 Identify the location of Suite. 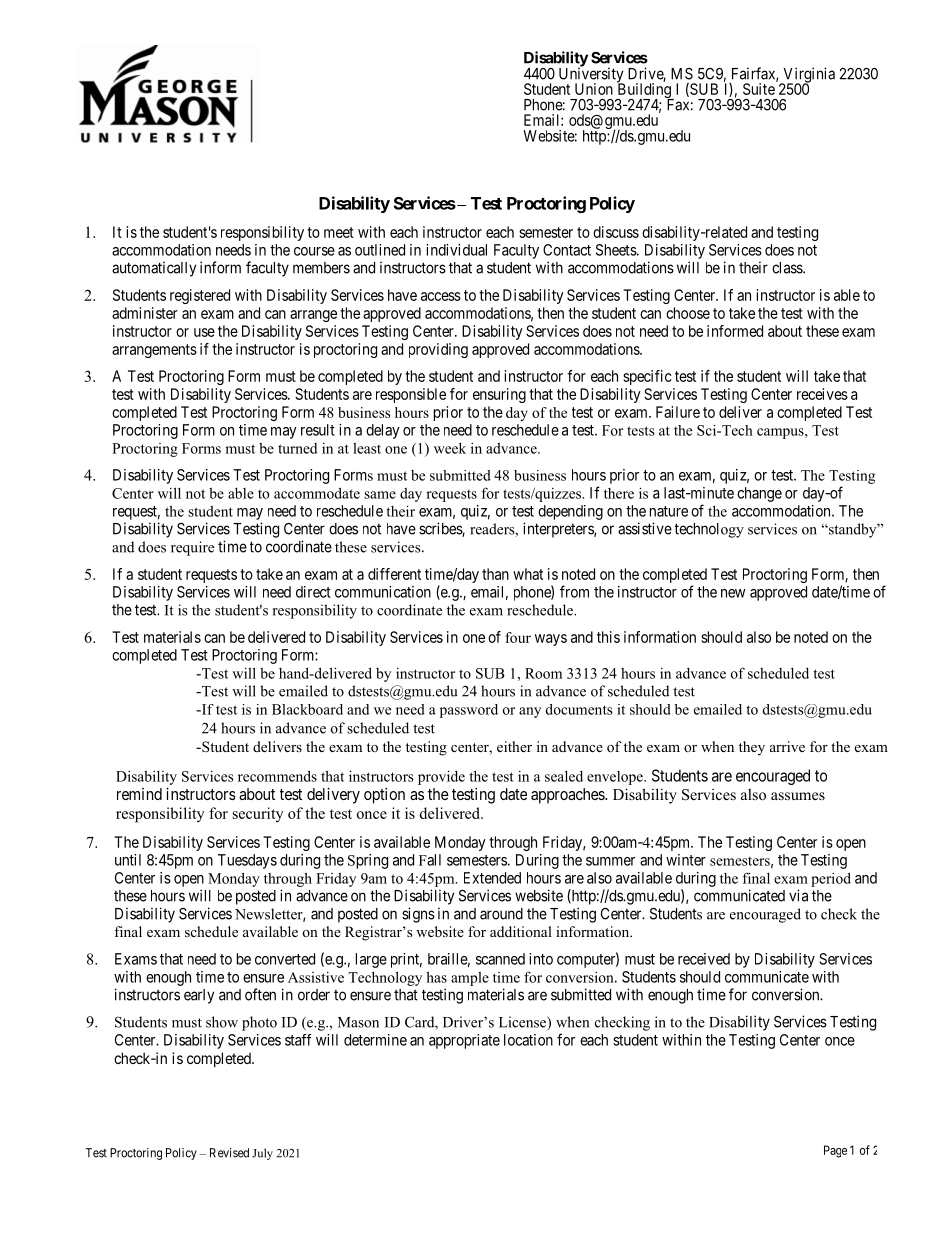
(759, 89).
